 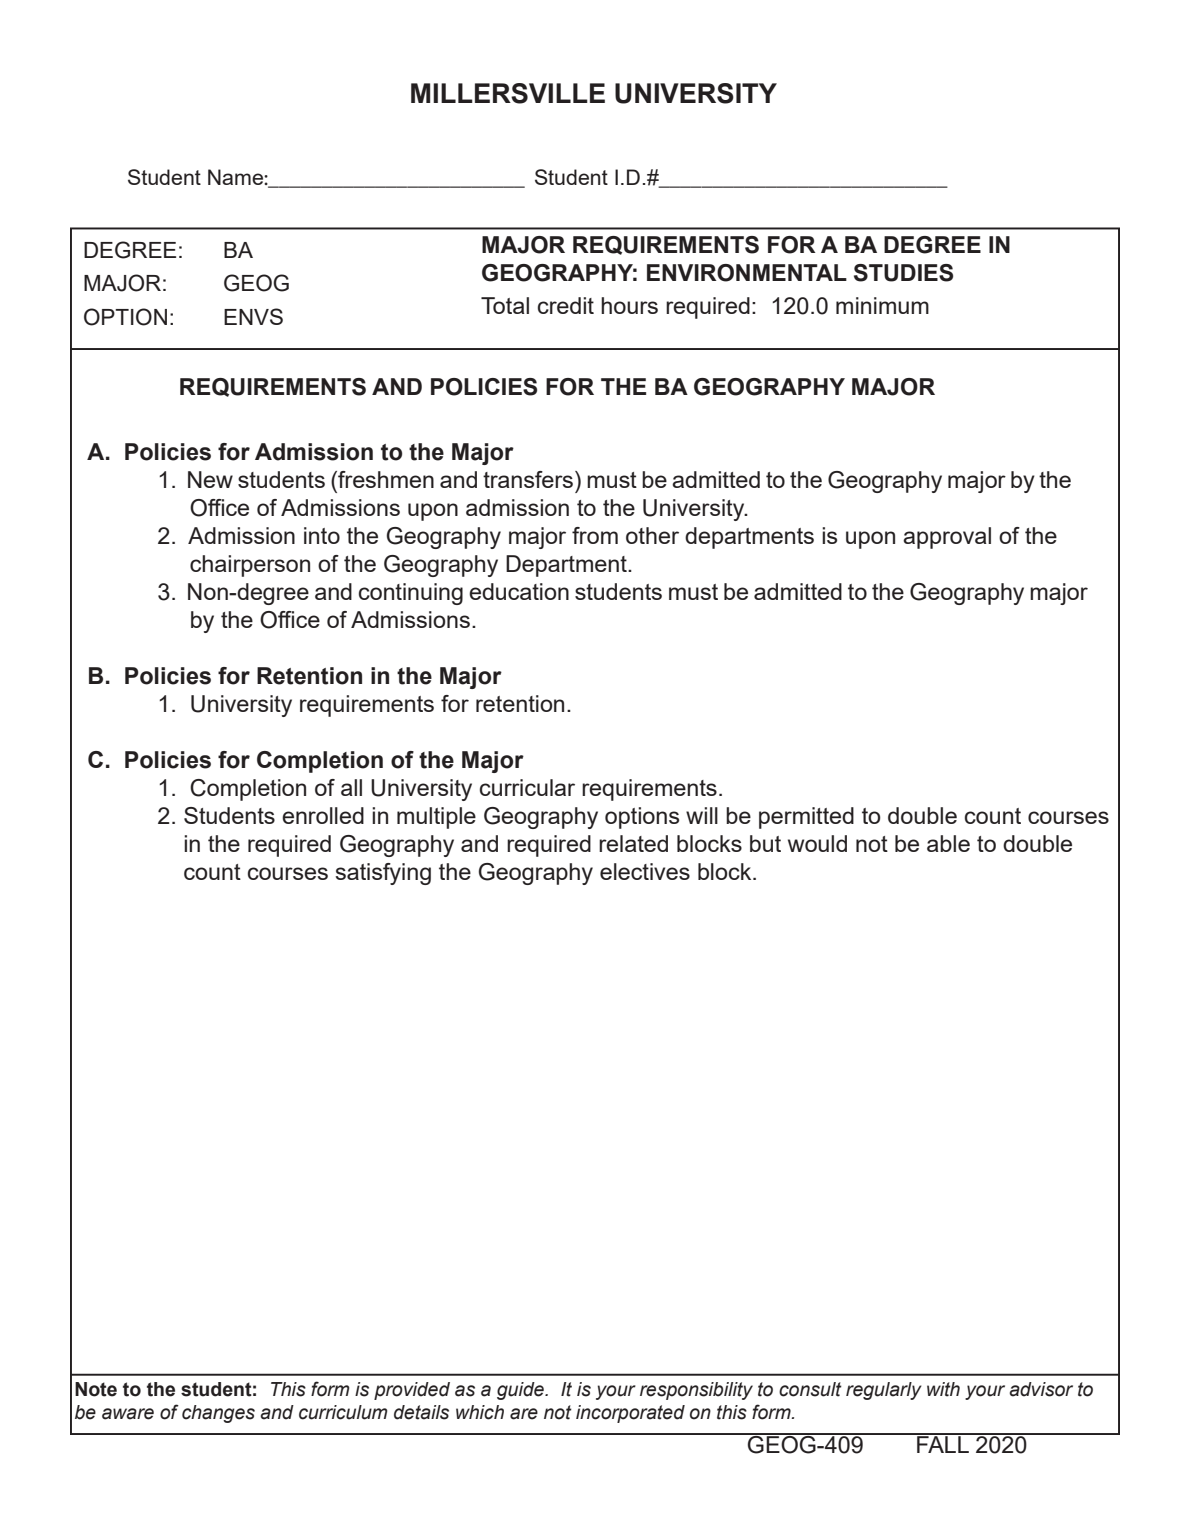 What do you see at coordinates (882, 305) in the screenshot?
I see `minimum` at bounding box center [882, 305].
